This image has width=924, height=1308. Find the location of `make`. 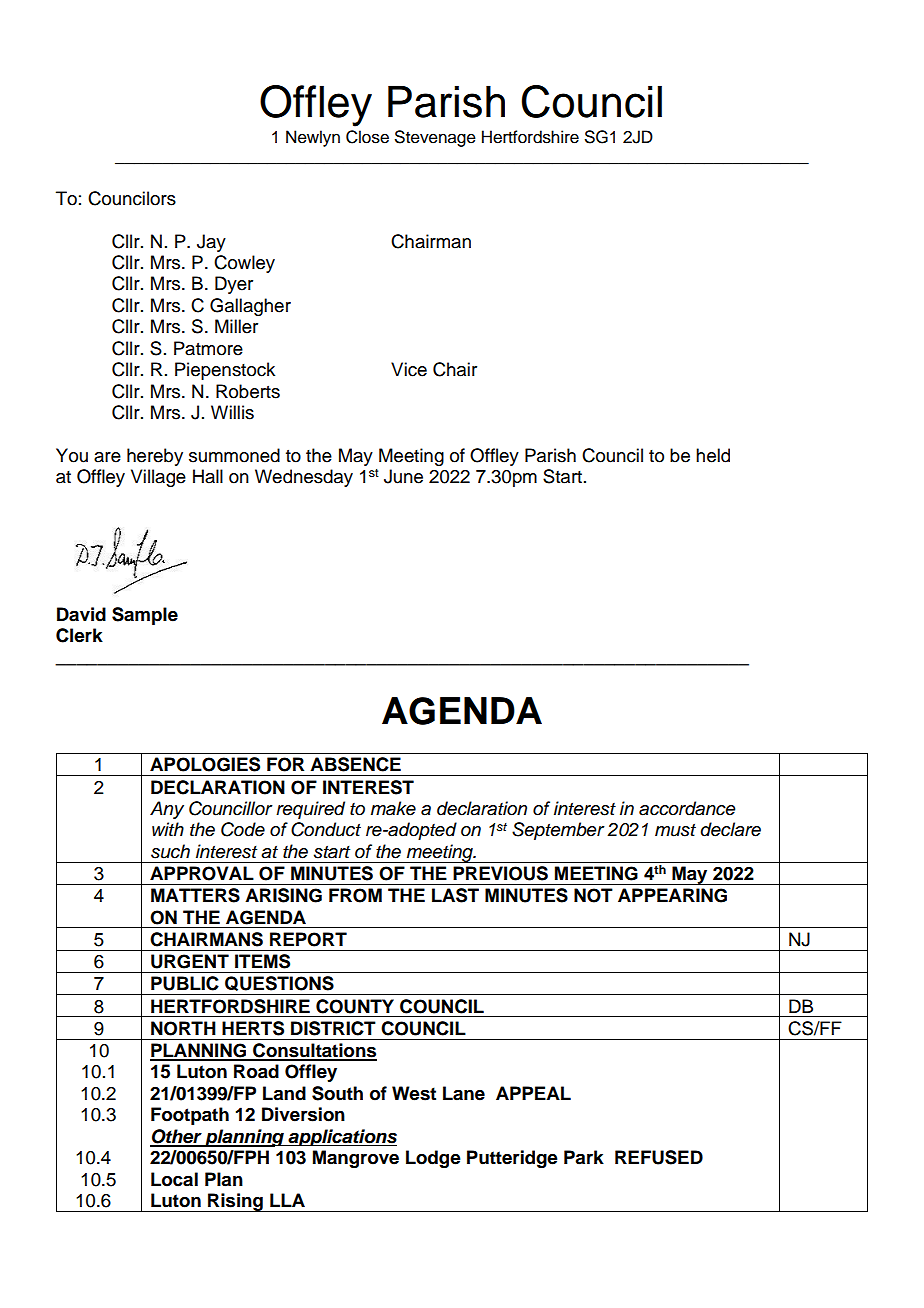

make is located at coordinates (393, 808).
